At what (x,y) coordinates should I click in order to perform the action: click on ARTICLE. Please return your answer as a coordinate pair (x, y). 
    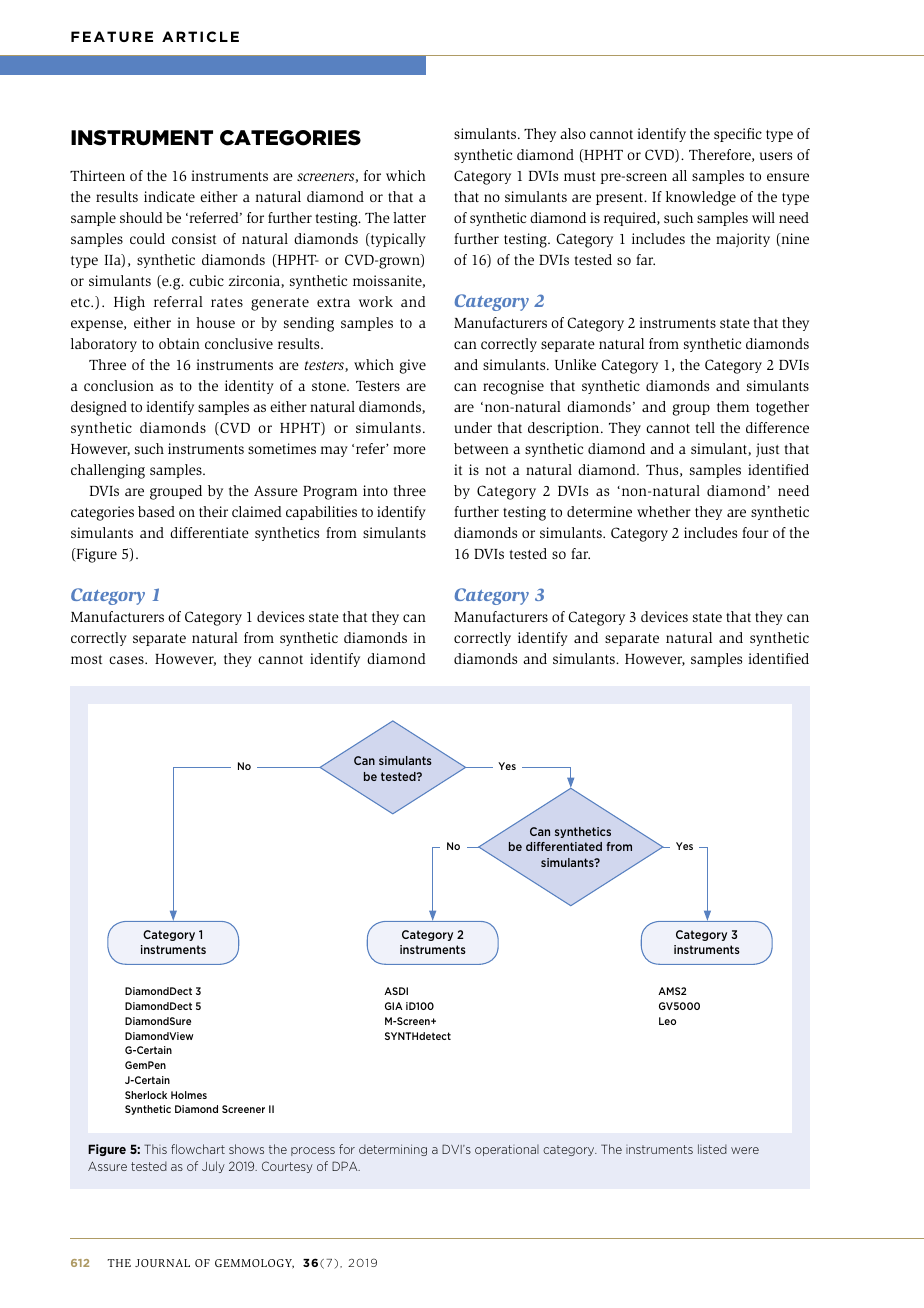
    Looking at the image, I should click on (200, 36).
